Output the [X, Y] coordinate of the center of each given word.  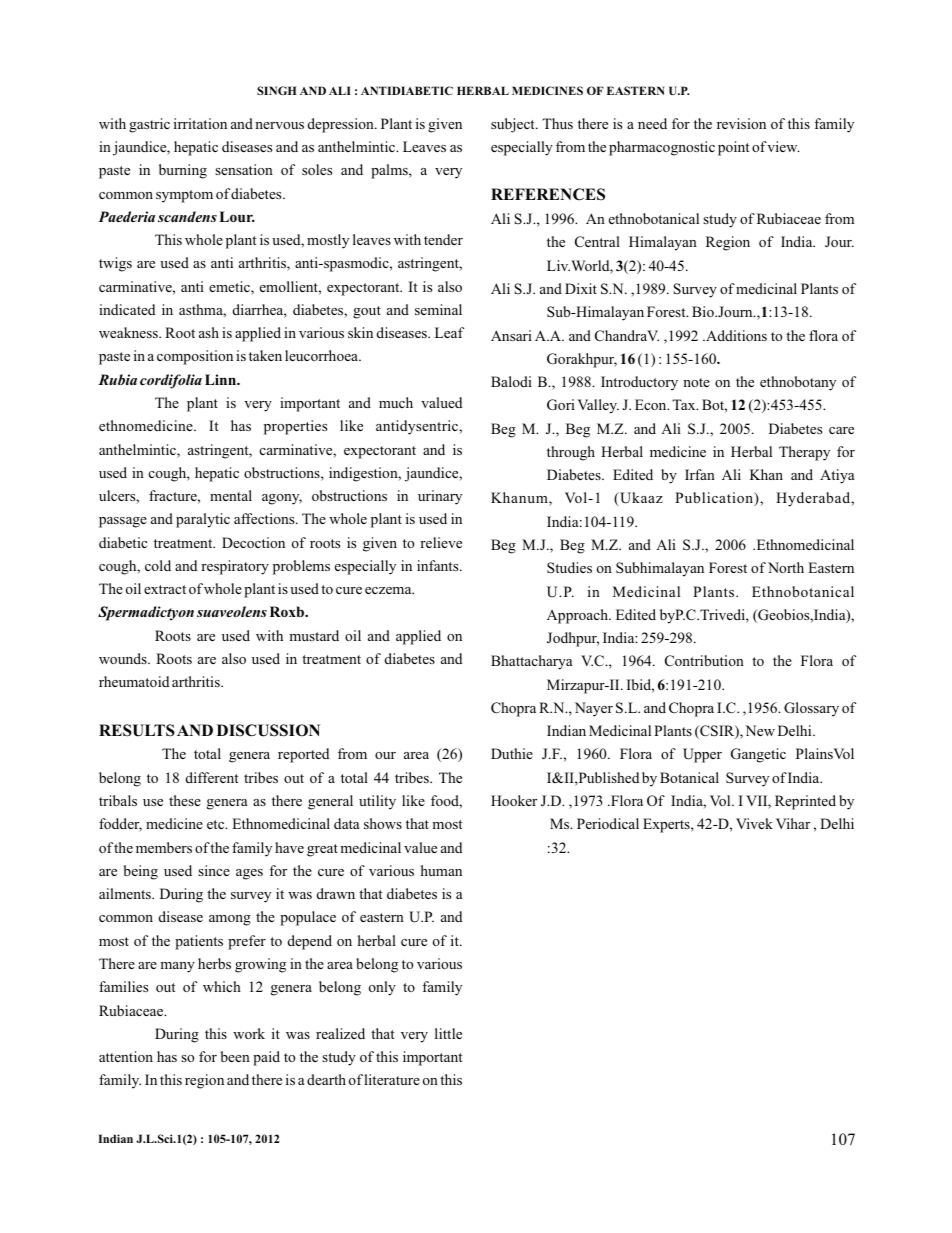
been [235, 1056]
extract [165, 589]
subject [514, 125]
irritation [200, 123]
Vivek [754, 823]
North [786, 567]
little [448, 1033]
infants [439, 565]
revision [741, 123]
